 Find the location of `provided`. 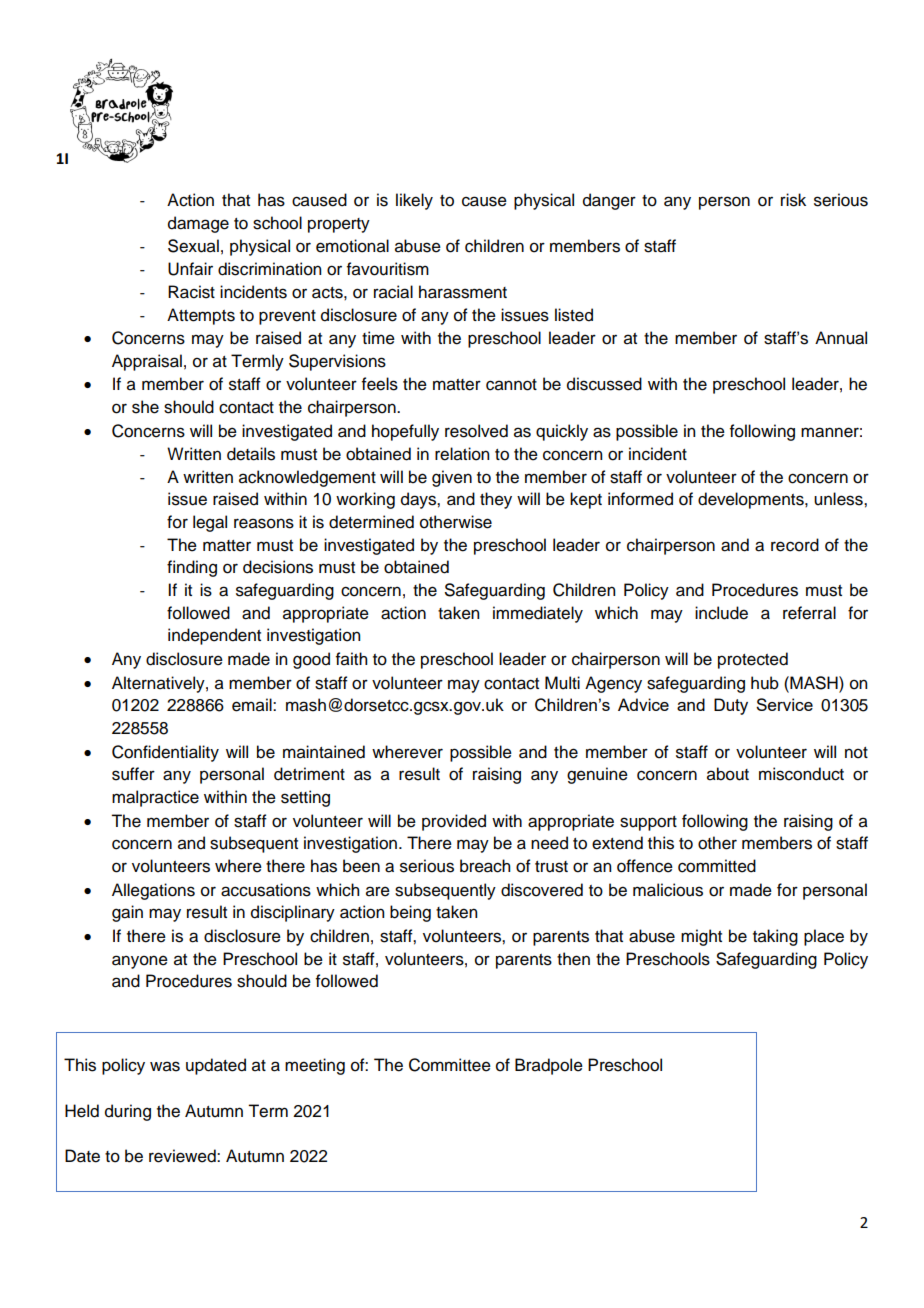

provided is located at coordinates (454, 822).
